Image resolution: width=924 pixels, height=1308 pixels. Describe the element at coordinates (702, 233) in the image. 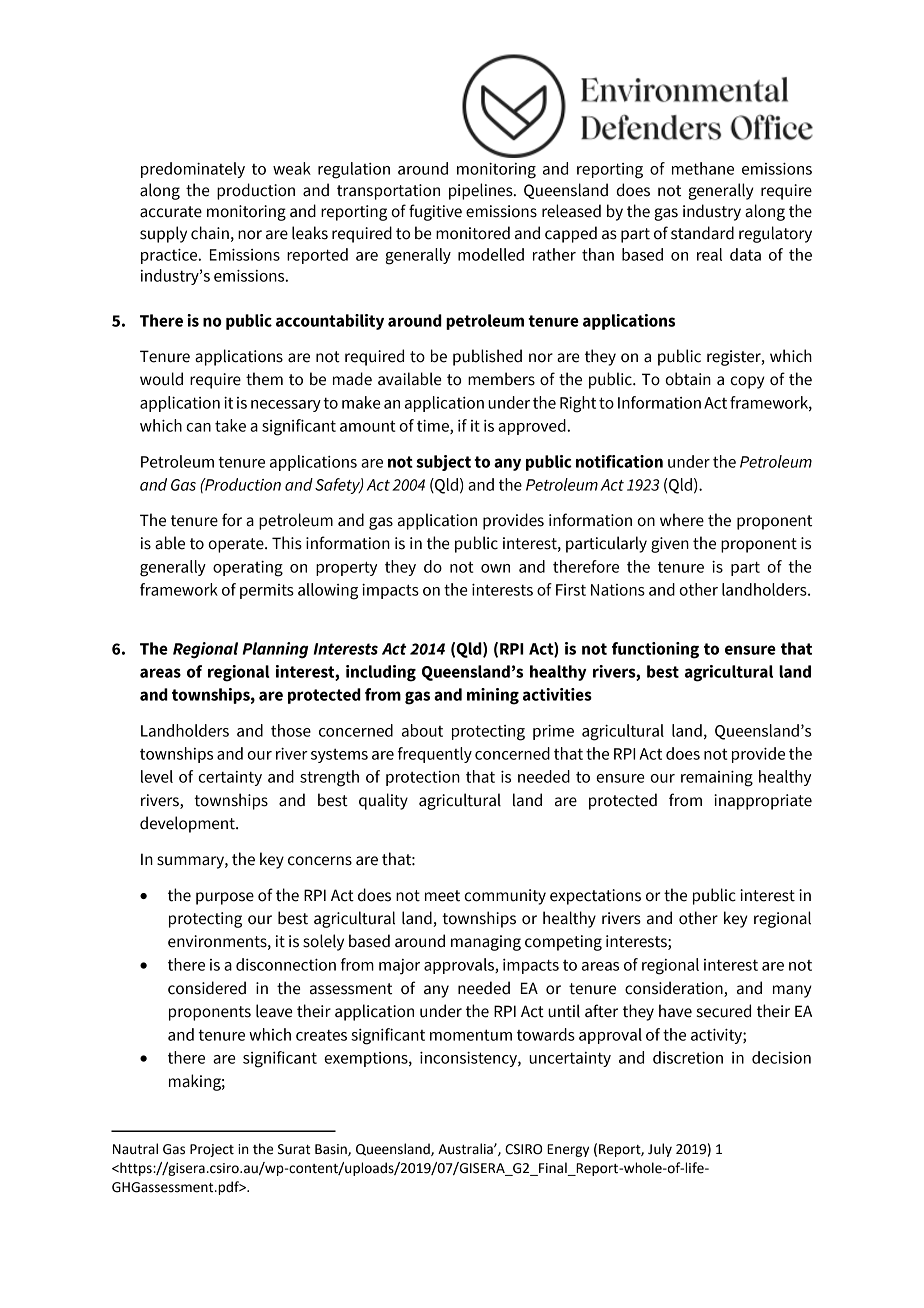

I see `standard` at that location.
